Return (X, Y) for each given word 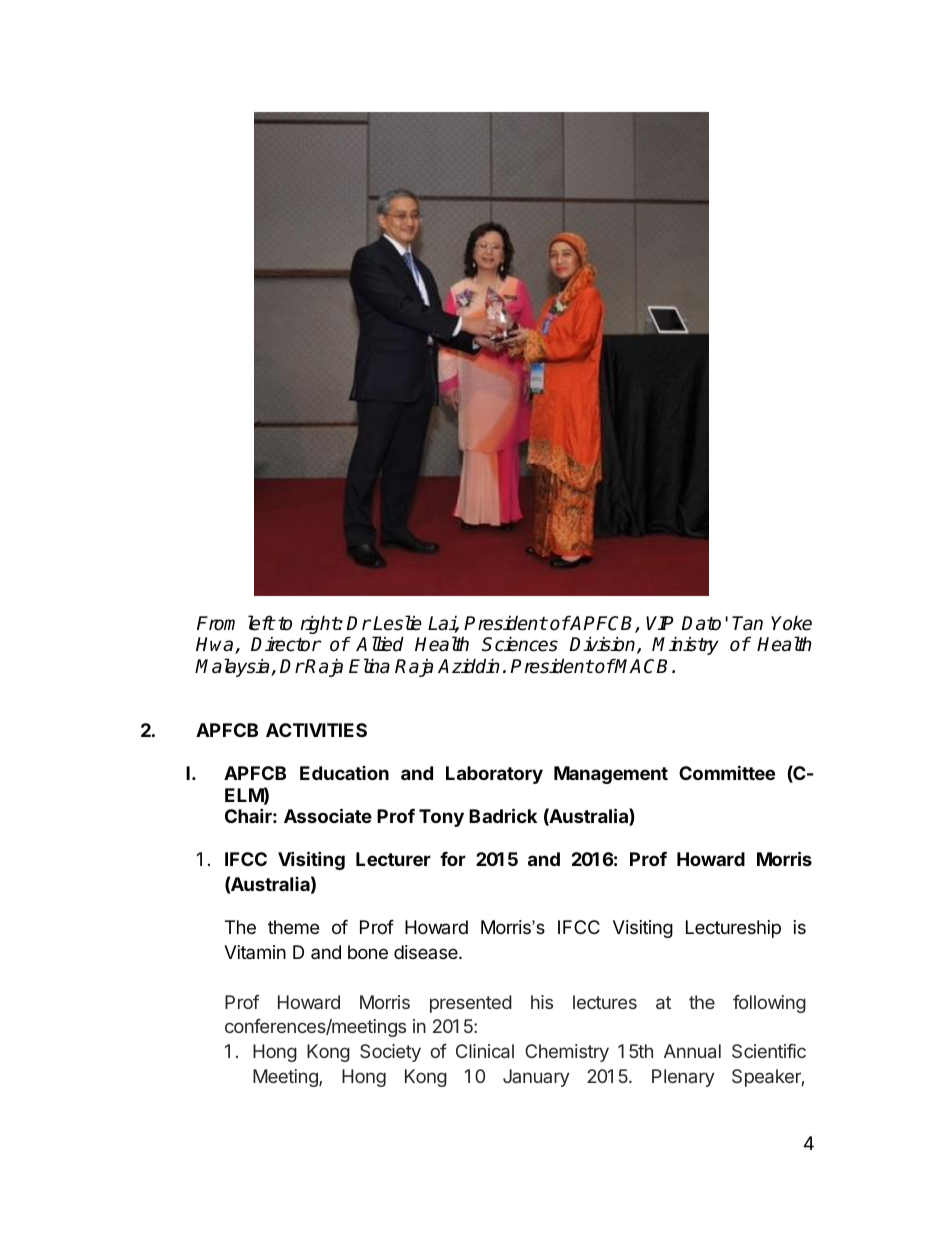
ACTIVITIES (316, 730)
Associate (328, 815)
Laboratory (494, 775)
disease (427, 952)
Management (611, 775)
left (261, 623)
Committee (727, 772)
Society (390, 1053)
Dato (701, 623)
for (453, 859)
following (769, 1004)
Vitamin (255, 952)
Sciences (520, 644)
